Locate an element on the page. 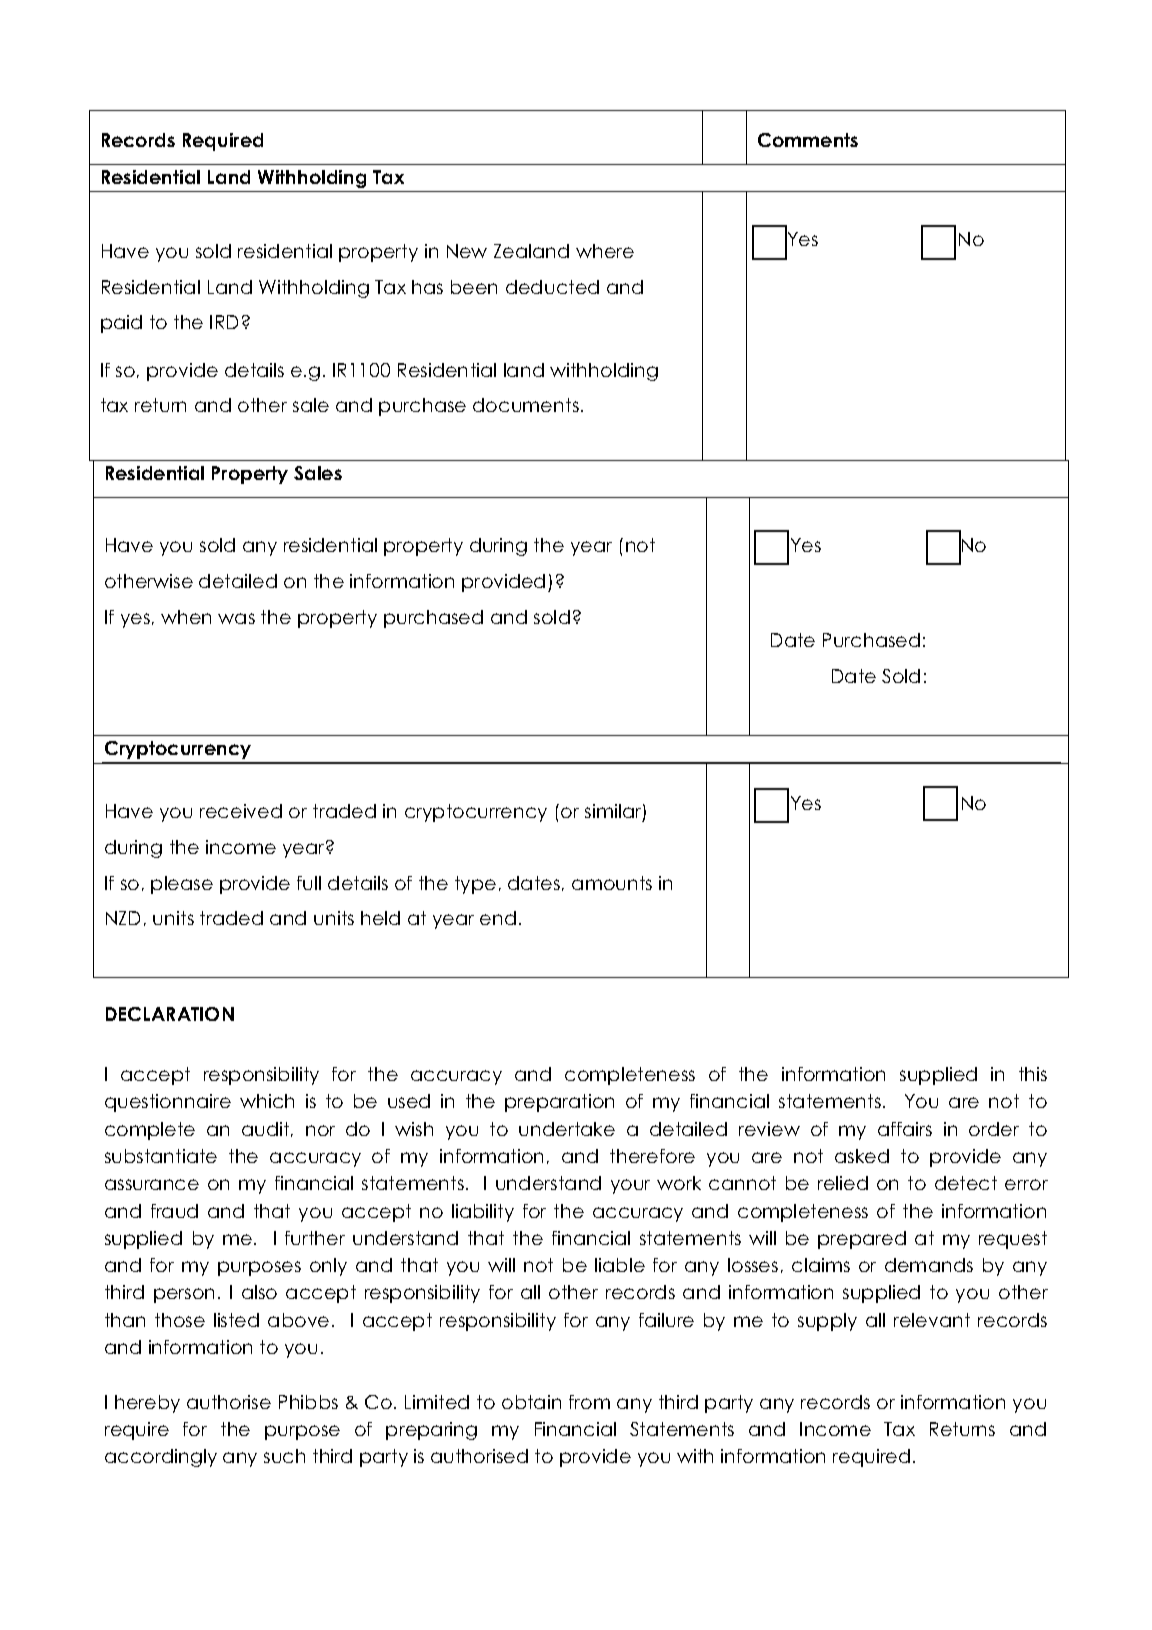 Image resolution: width=1152 pixels, height=1630 pixels. paid is located at coordinates (121, 324).
